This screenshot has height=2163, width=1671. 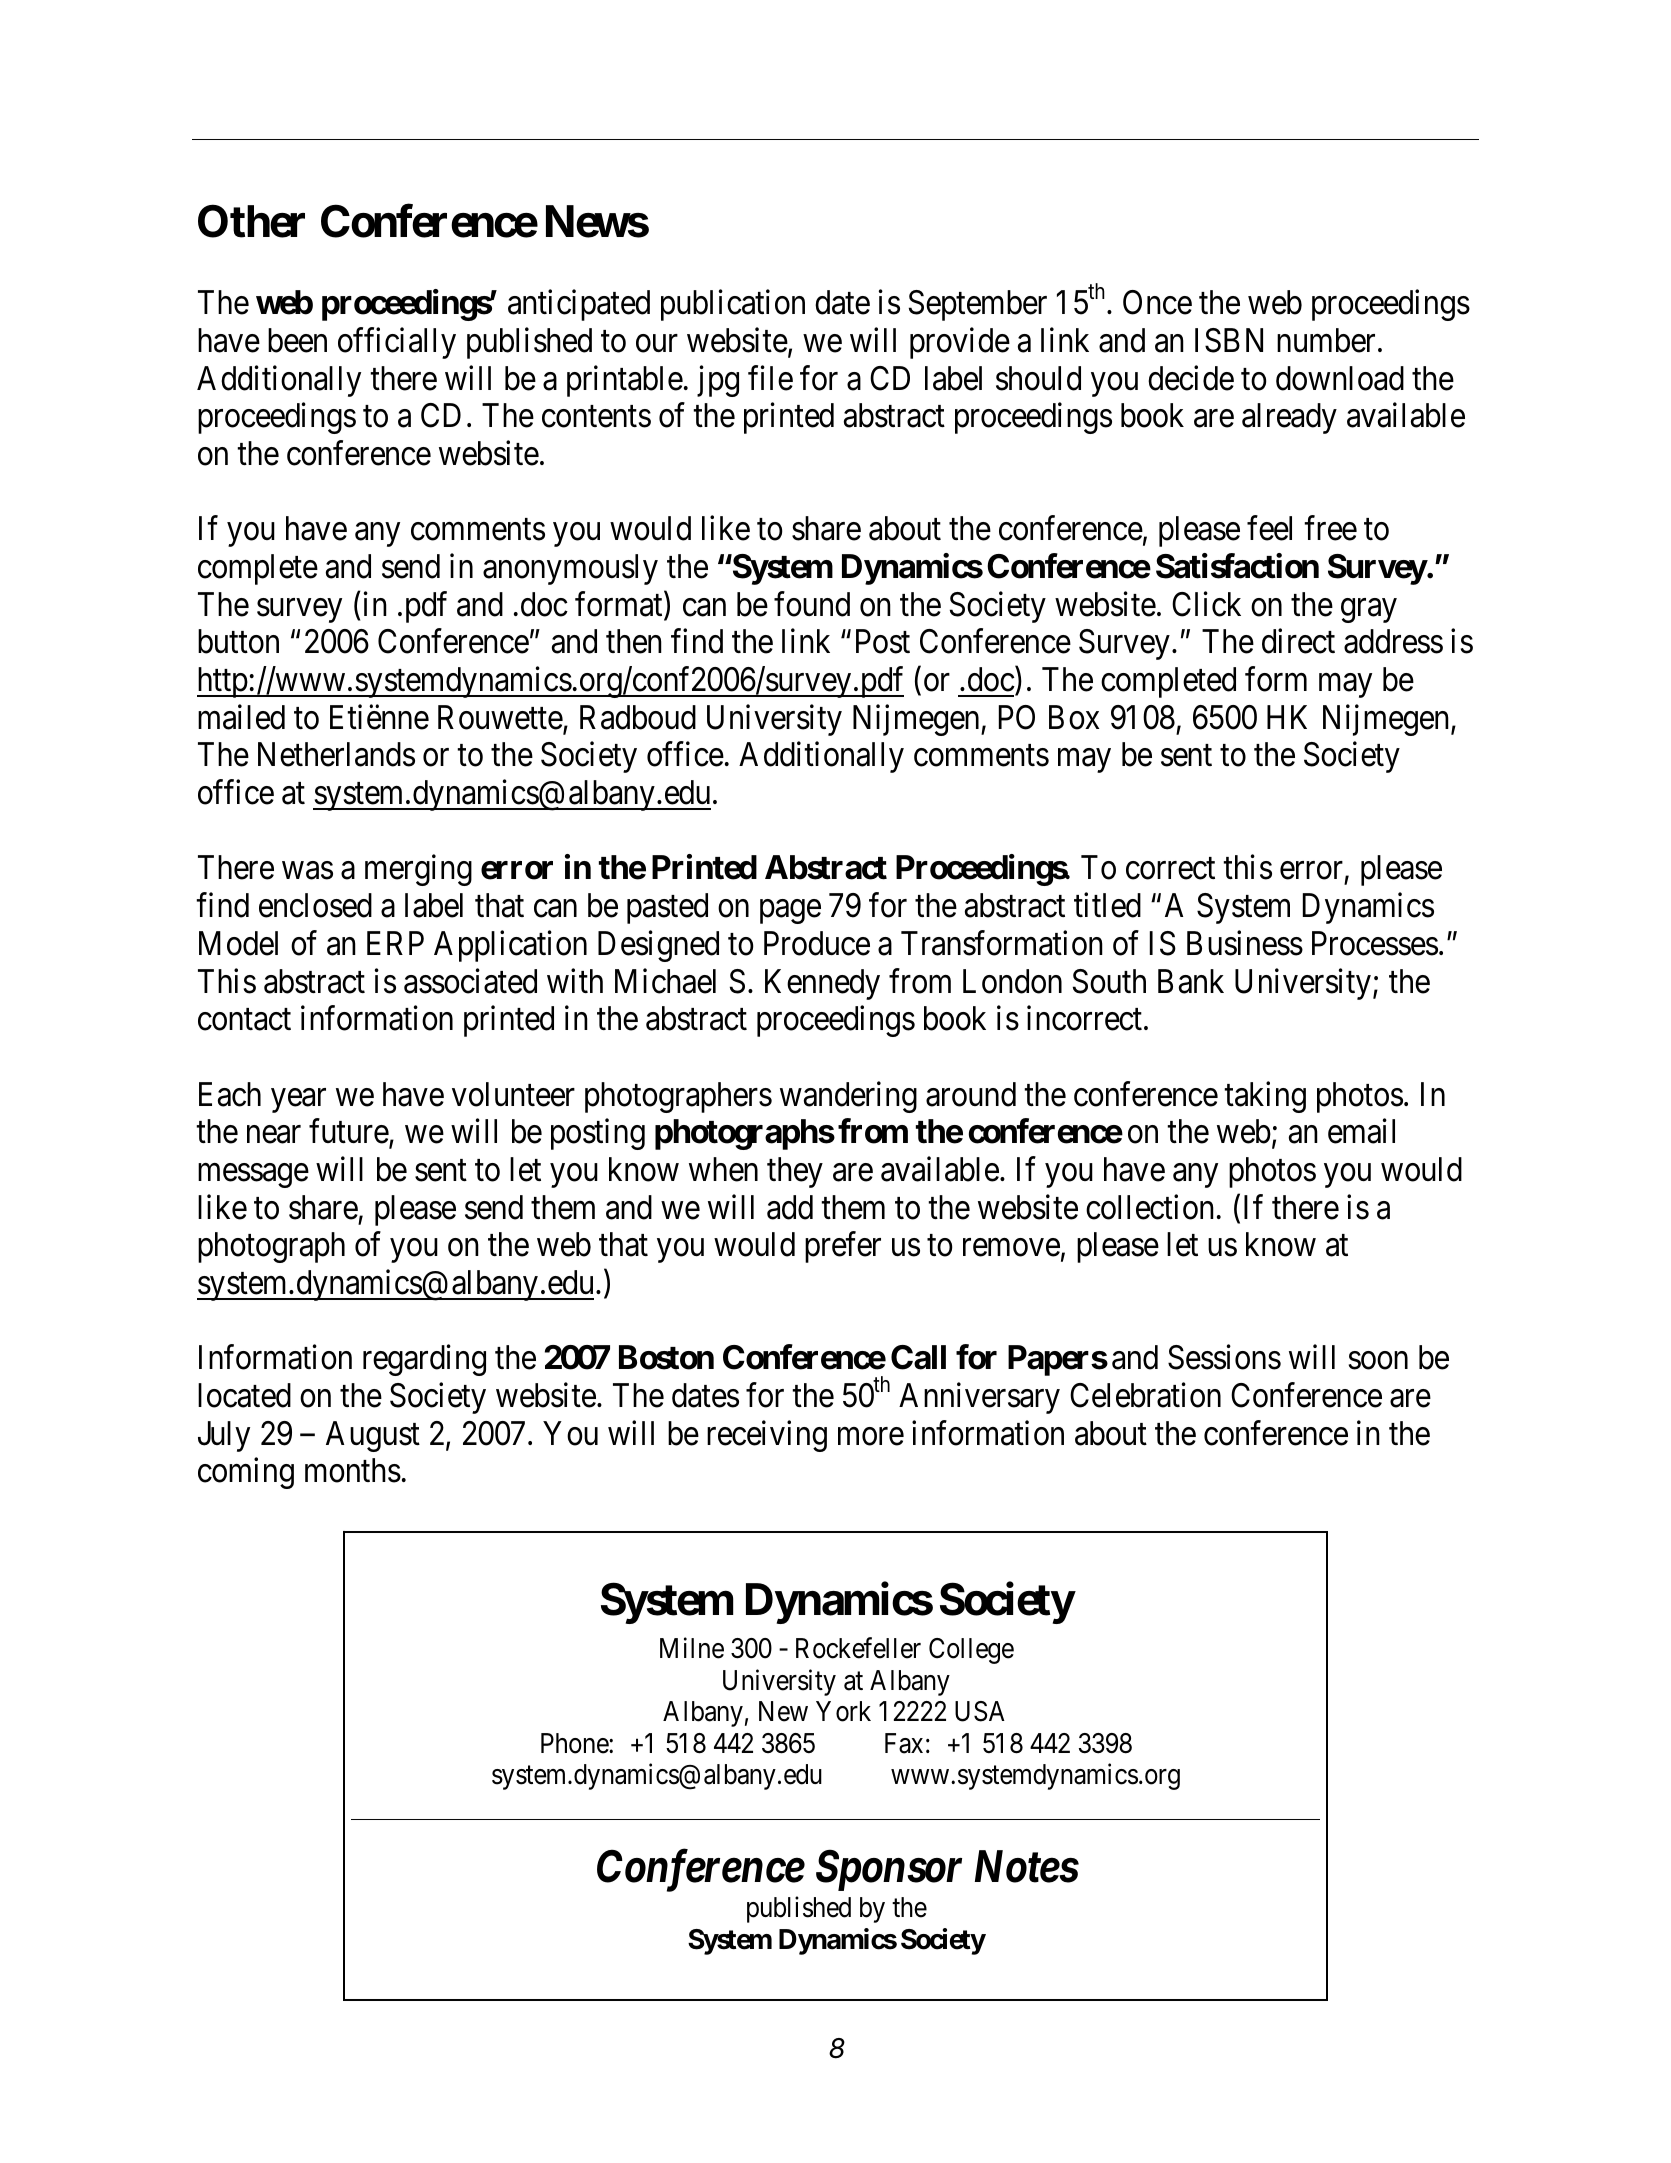 What do you see at coordinates (790, 912) in the screenshot?
I see `page` at bounding box center [790, 912].
